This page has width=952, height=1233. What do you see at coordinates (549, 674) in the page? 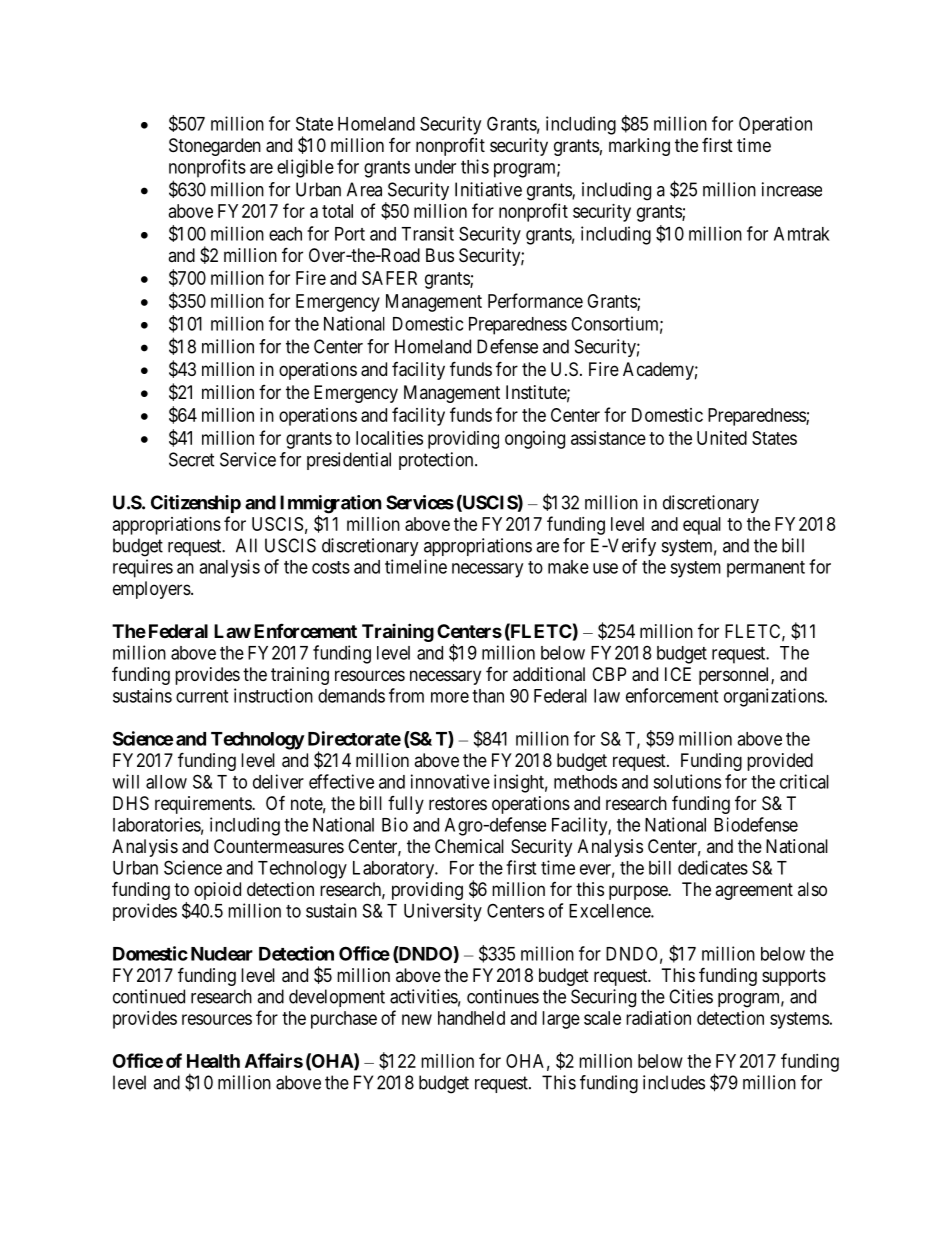
I see `additional` at bounding box center [549, 674].
